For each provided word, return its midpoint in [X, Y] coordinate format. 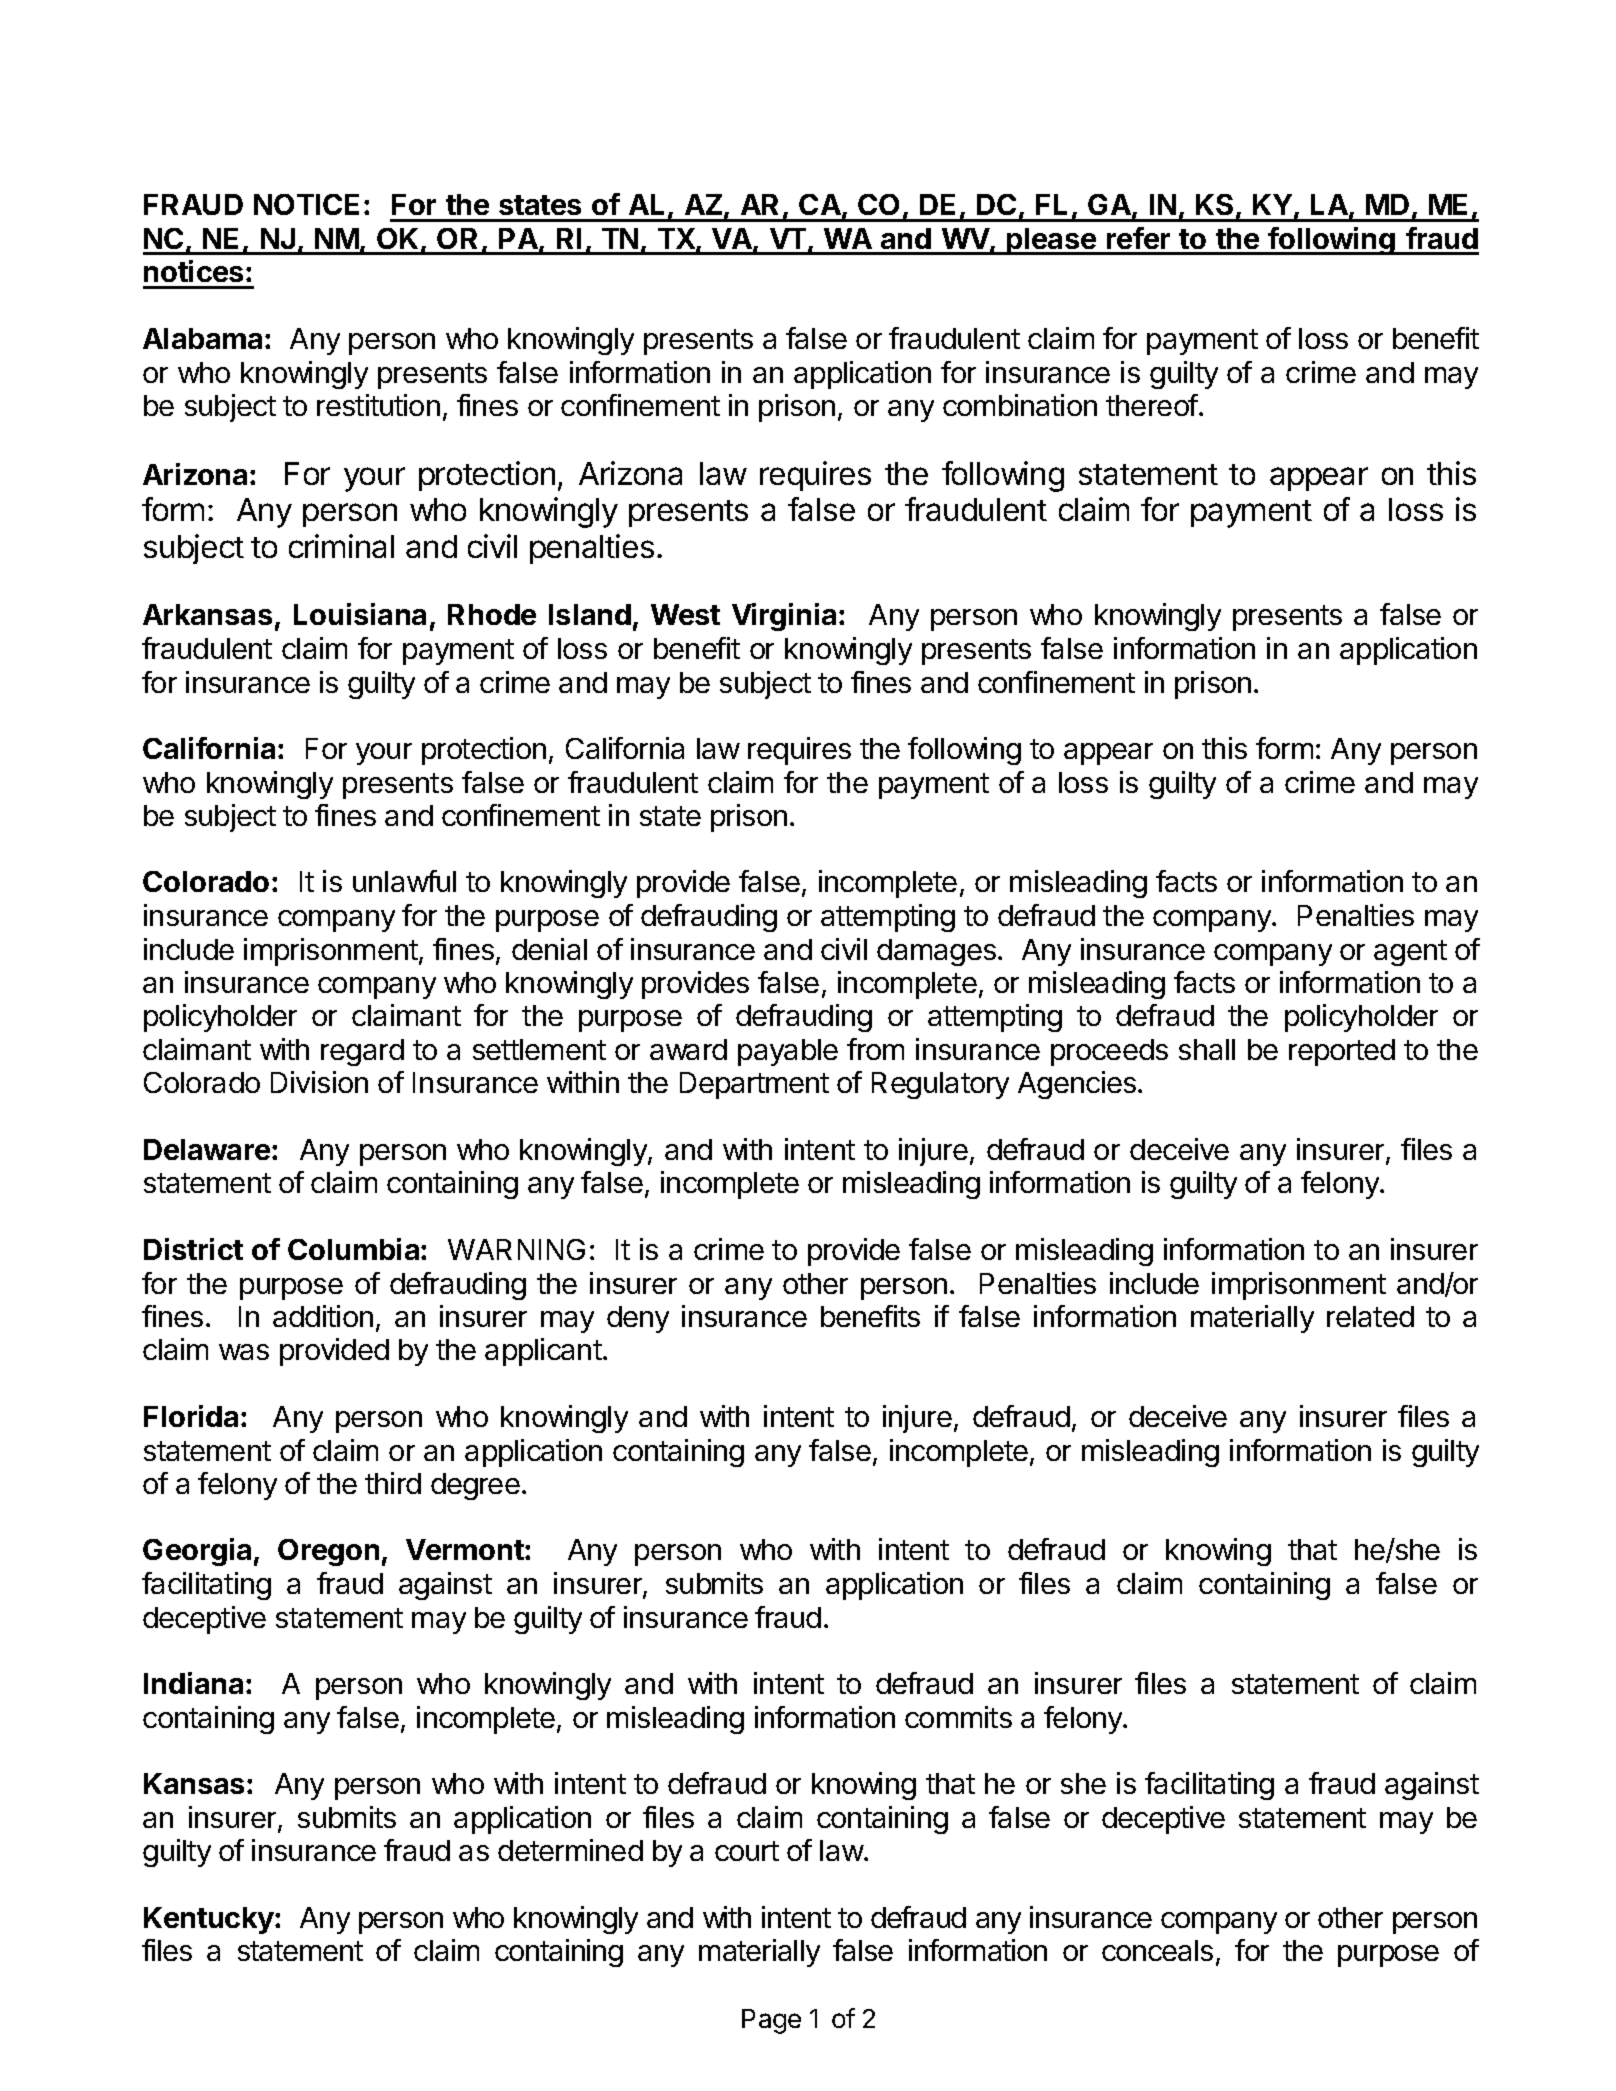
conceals [1157, 1950]
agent [1410, 953]
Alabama [202, 338]
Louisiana [360, 614]
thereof [1152, 405]
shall [1207, 1049]
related [1370, 1316]
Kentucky [210, 1920]
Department [754, 1085]
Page [771, 2021]
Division [319, 1082]
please [1051, 241]
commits [958, 1717]
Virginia [784, 617]
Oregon [328, 1552]
